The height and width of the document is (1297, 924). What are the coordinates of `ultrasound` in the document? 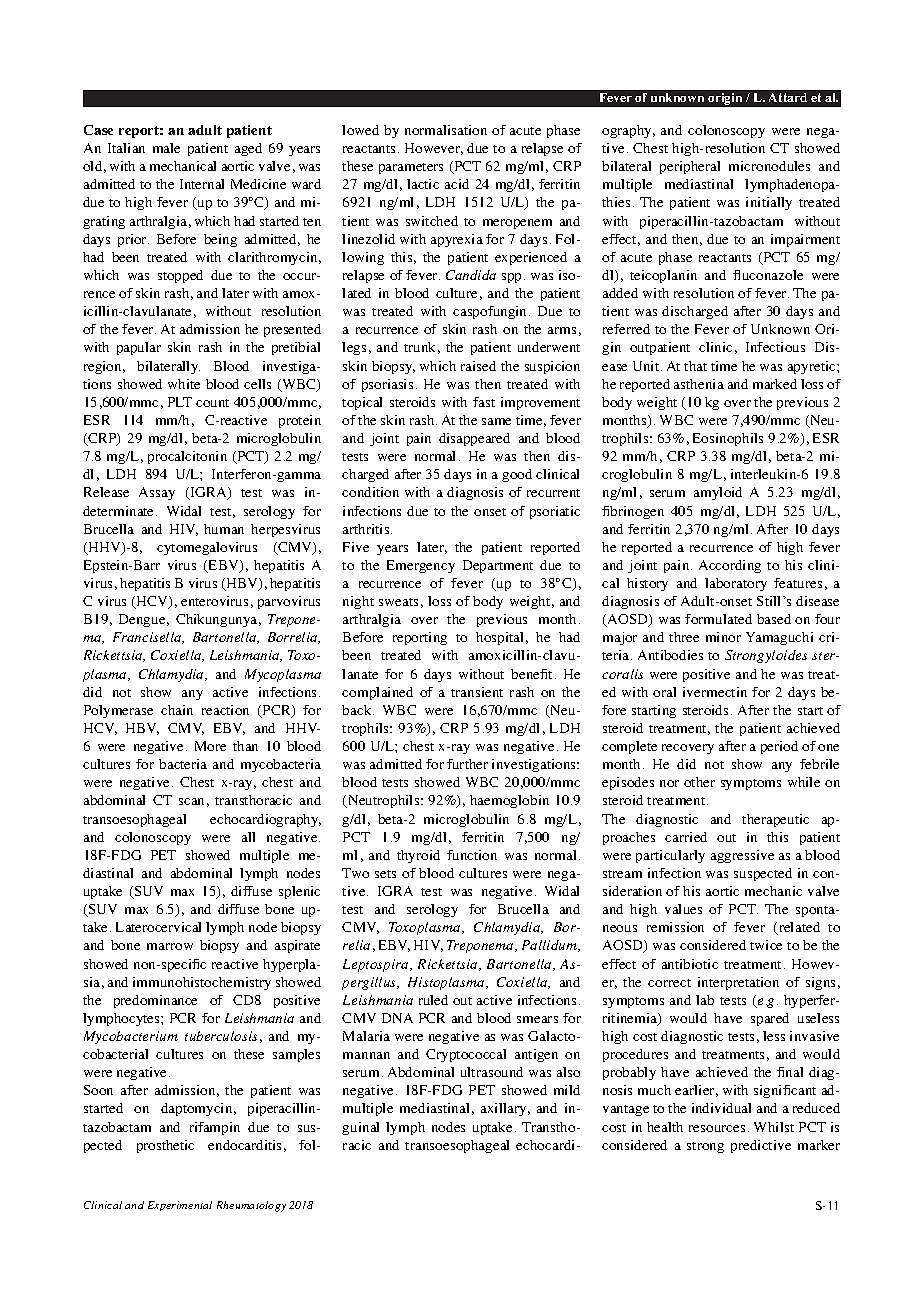 It's located at (492, 1072).
